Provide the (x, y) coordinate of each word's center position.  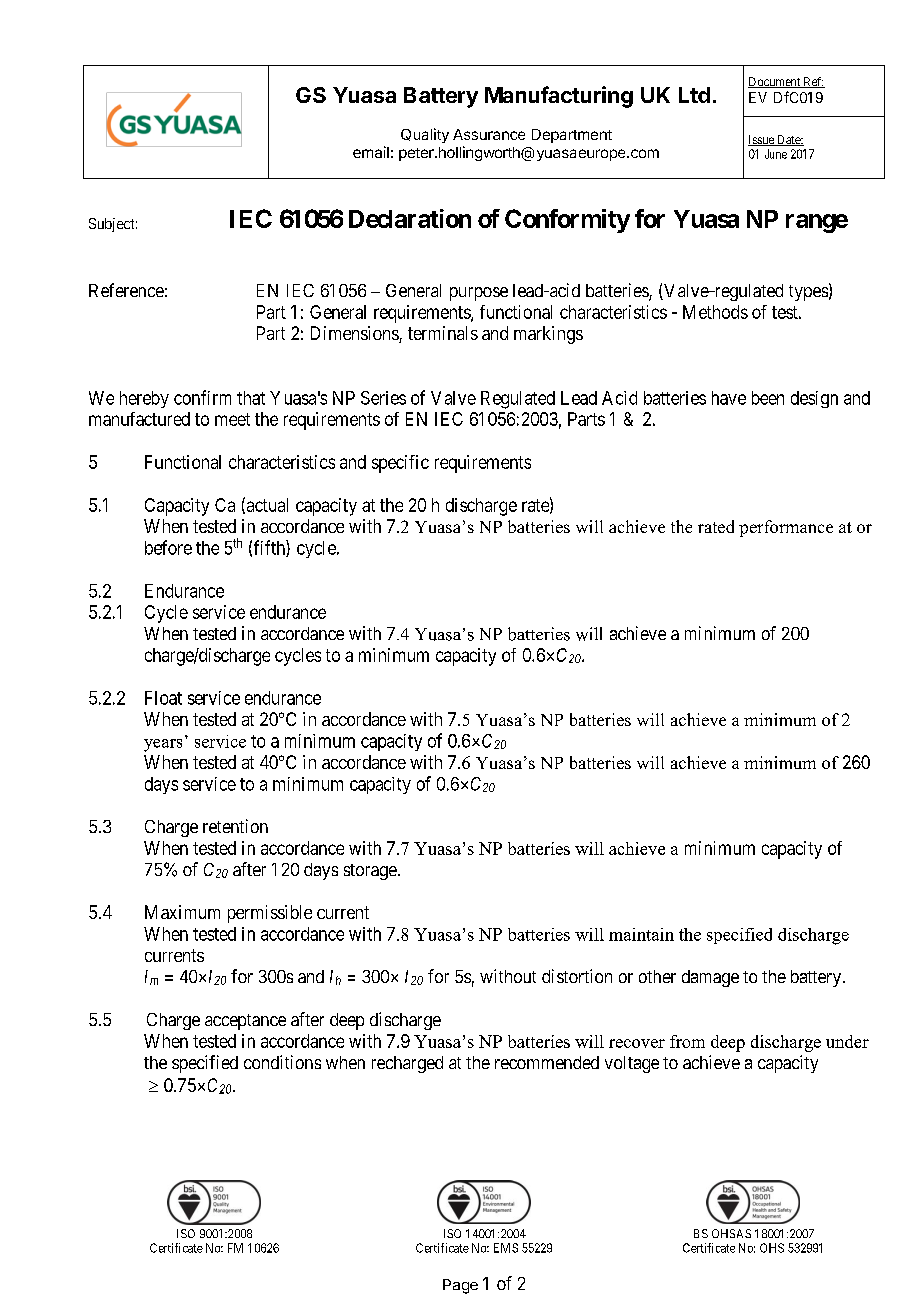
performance (786, 528)
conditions (282, 1062)
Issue (762, 140)
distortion (577, 976)
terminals (443, 333)
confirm (202, 397)
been (768, 398)
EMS (506, 1248)
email (371, 152)
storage (370, 872)
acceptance (245, 1022)
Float (163, 698)
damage (710, 978)
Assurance (489, 134)
